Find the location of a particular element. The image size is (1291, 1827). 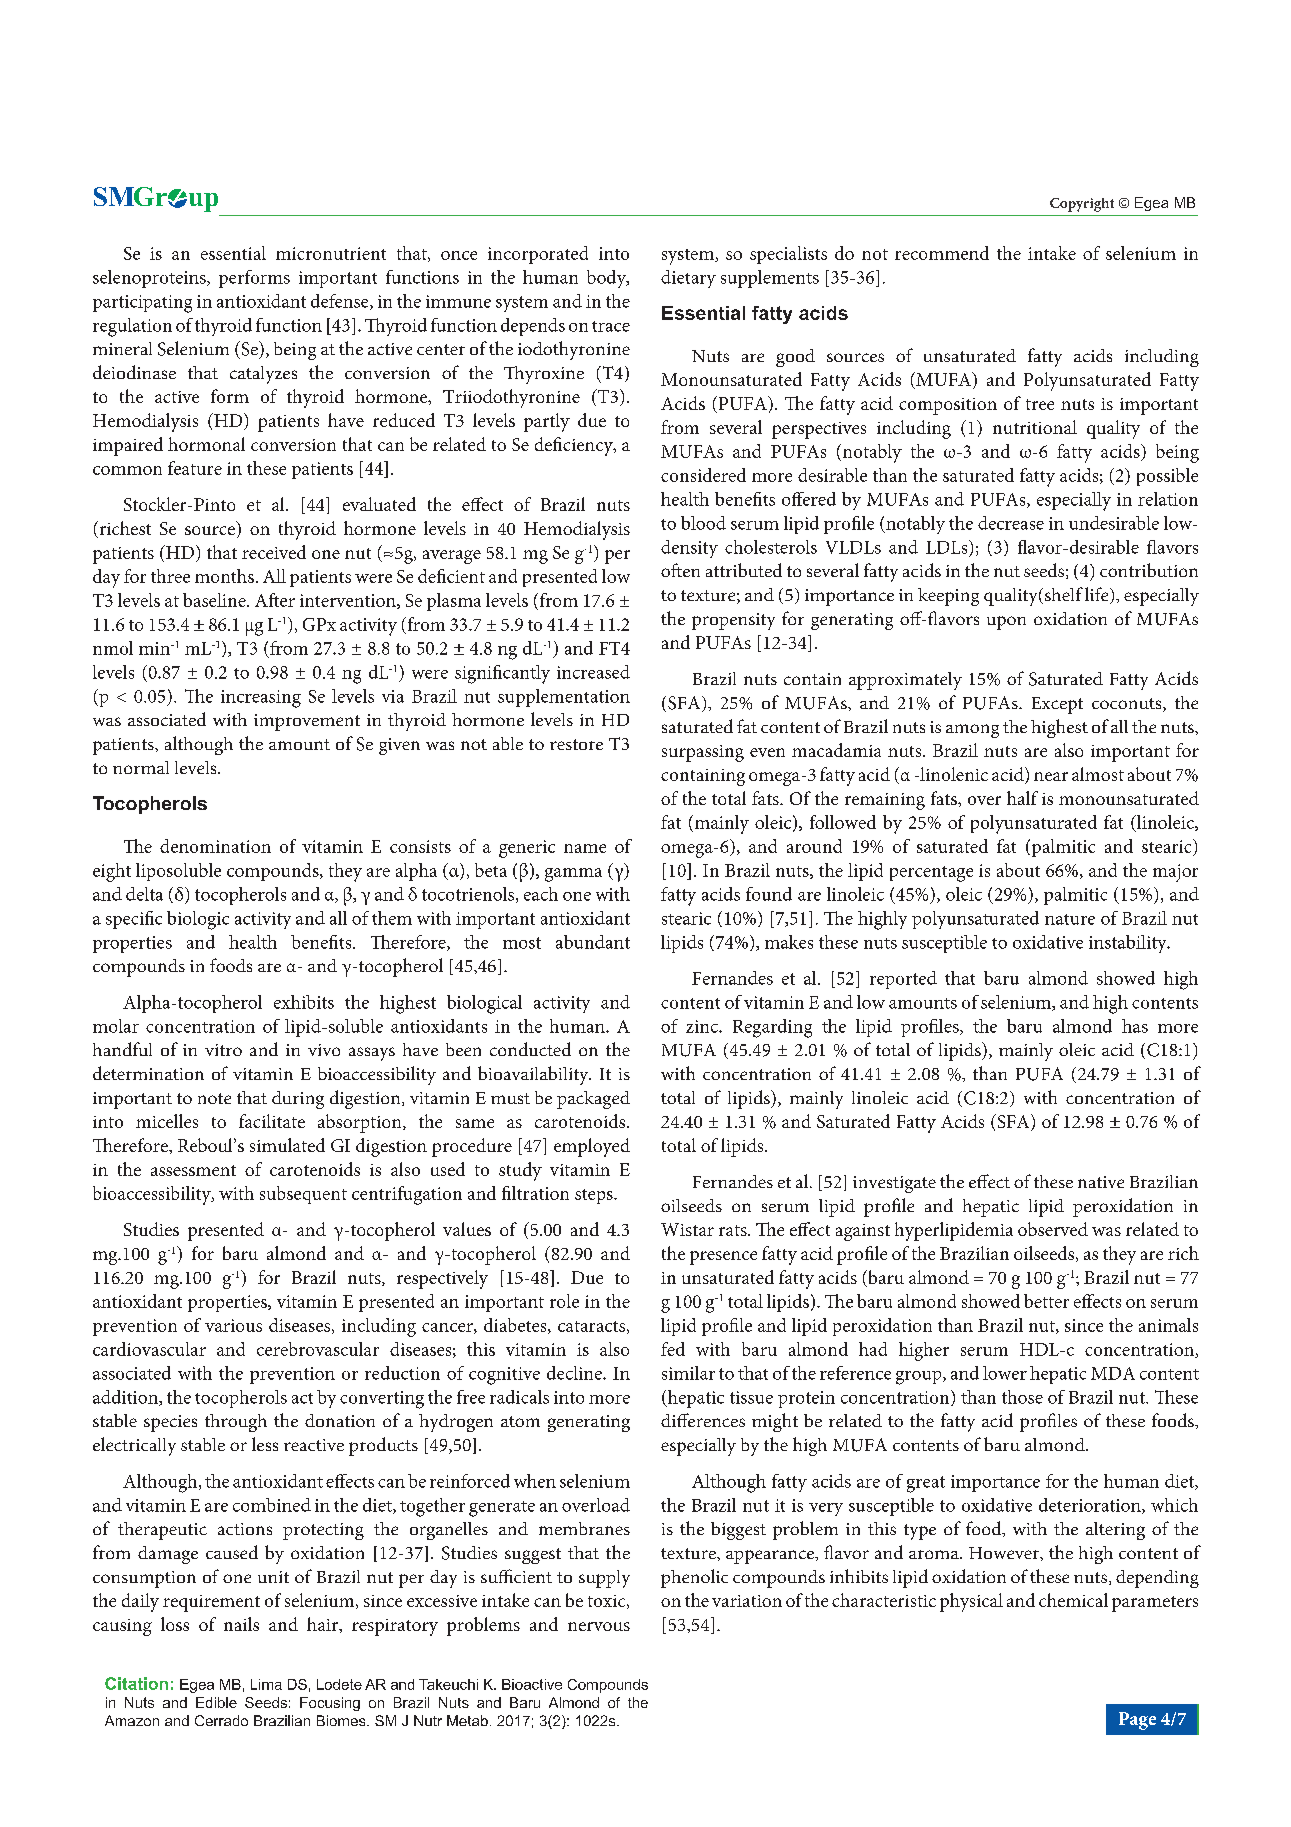

decrease is located at coordinates (1011, 523).
